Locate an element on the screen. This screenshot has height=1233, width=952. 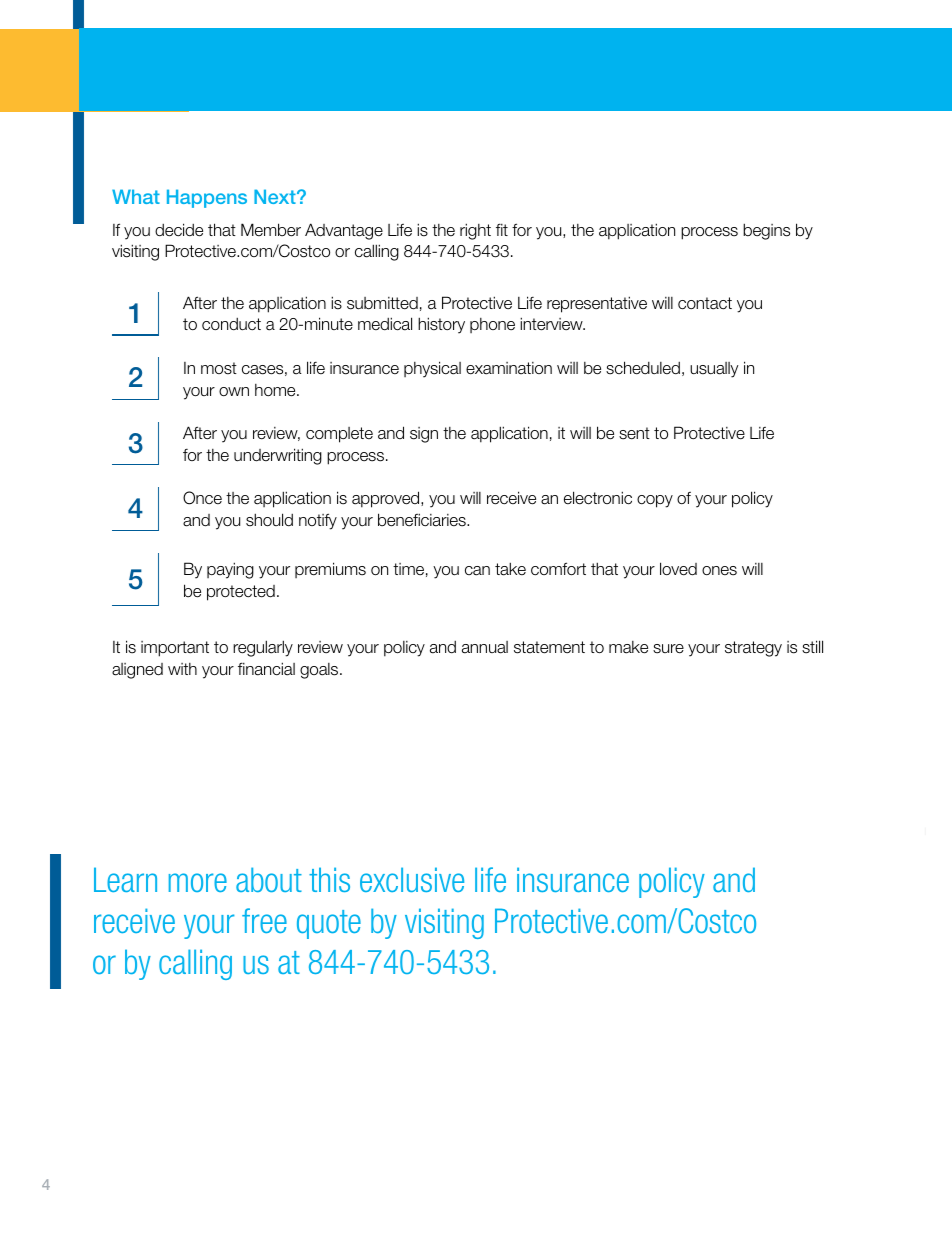
physical is located at coordinates (432, 369).
